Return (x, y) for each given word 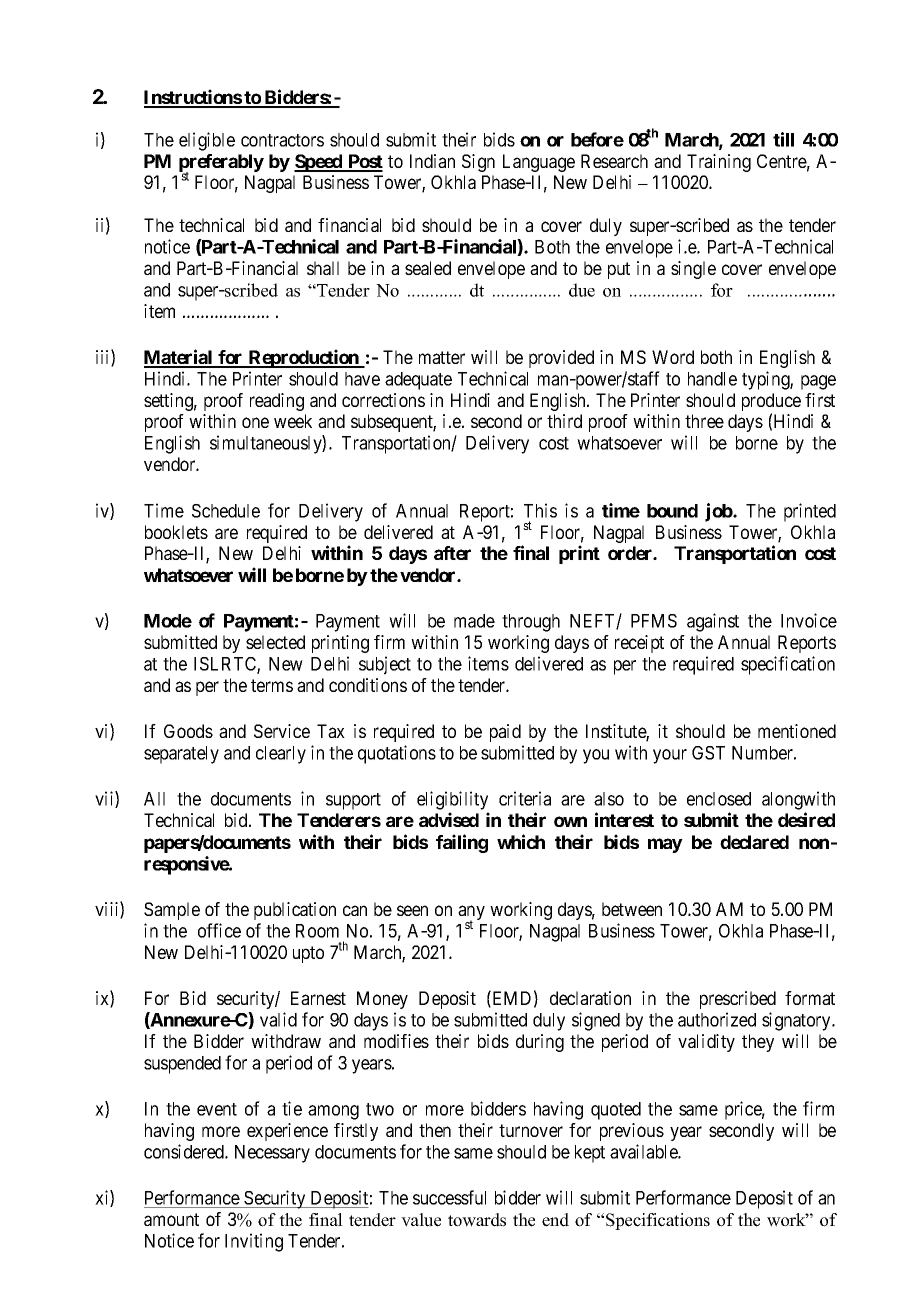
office (219, 930)
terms (272, 685)
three (704, 421)
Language (539, 163)
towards (477, 1220)
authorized (717, 1019)
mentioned (797, 731)
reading (277, 402)
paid (505, 733)
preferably (221, 164)
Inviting (254, 1242)
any (471, 914)
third (564, 421)
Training (719, 163)
